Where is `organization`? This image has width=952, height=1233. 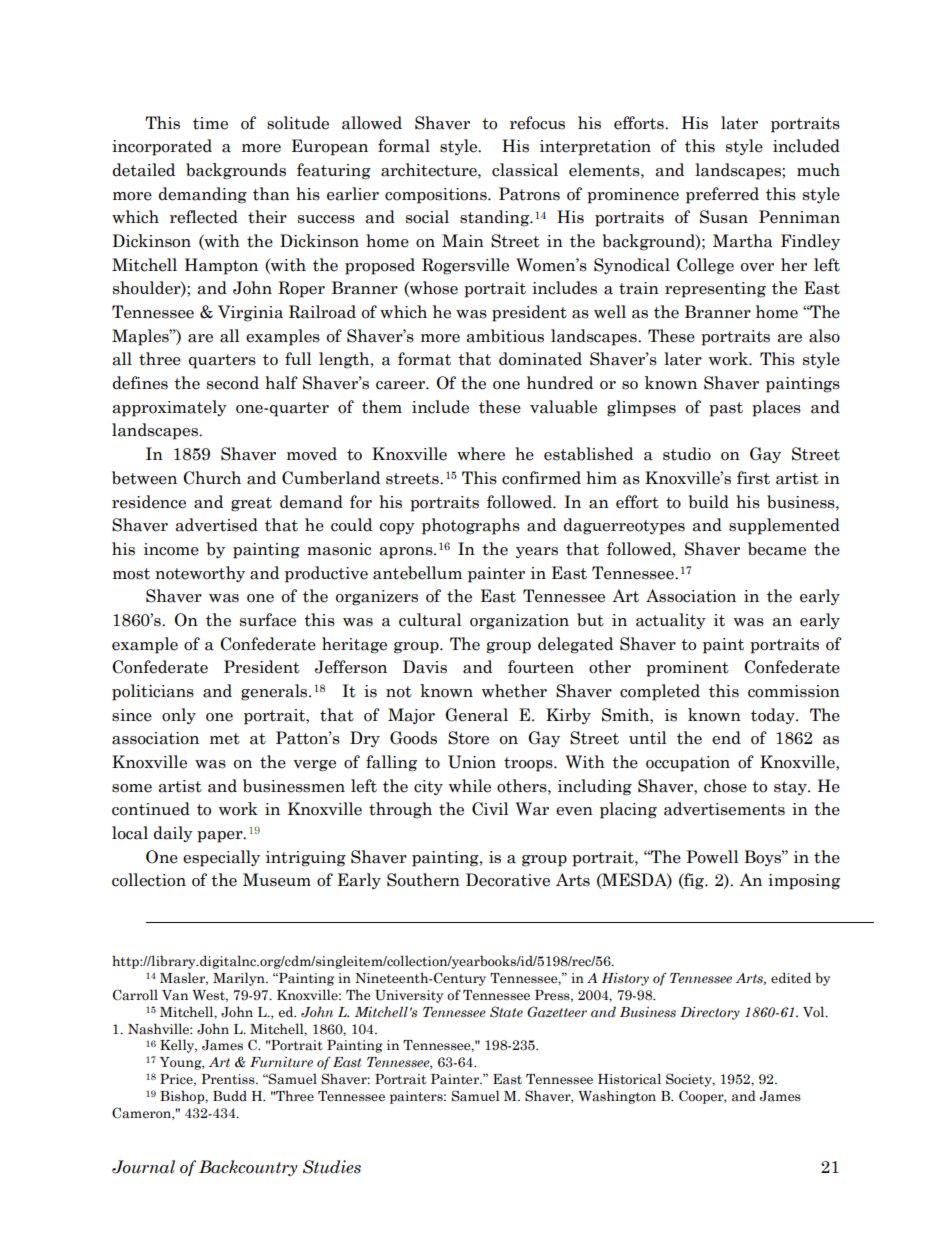 organization is located at coordinates (519, 622).
